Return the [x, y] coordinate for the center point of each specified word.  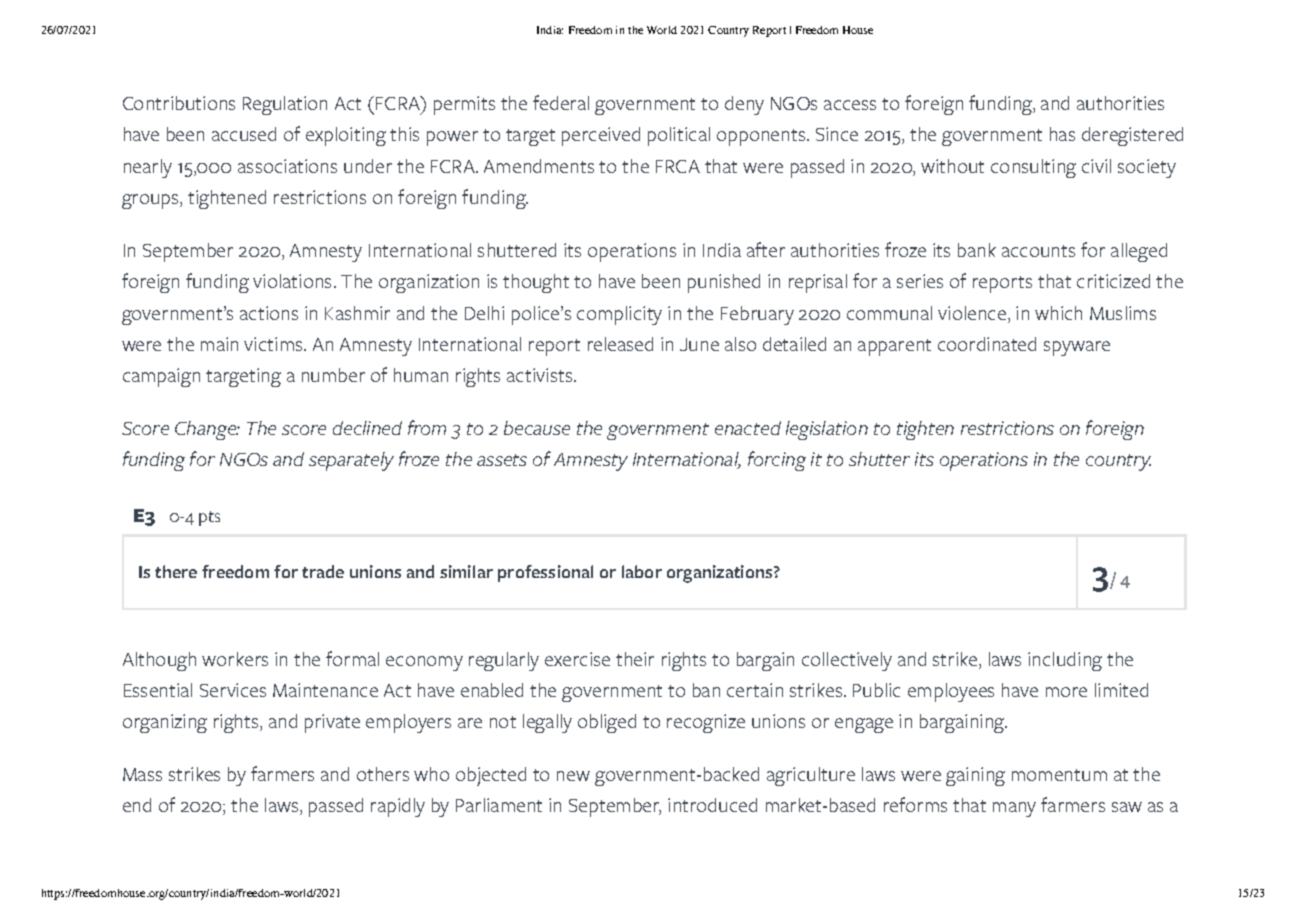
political [679, 136]
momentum [1059, 775]
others [383, 774]
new [573, 776]
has [1062, 134]
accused [244, 134]
